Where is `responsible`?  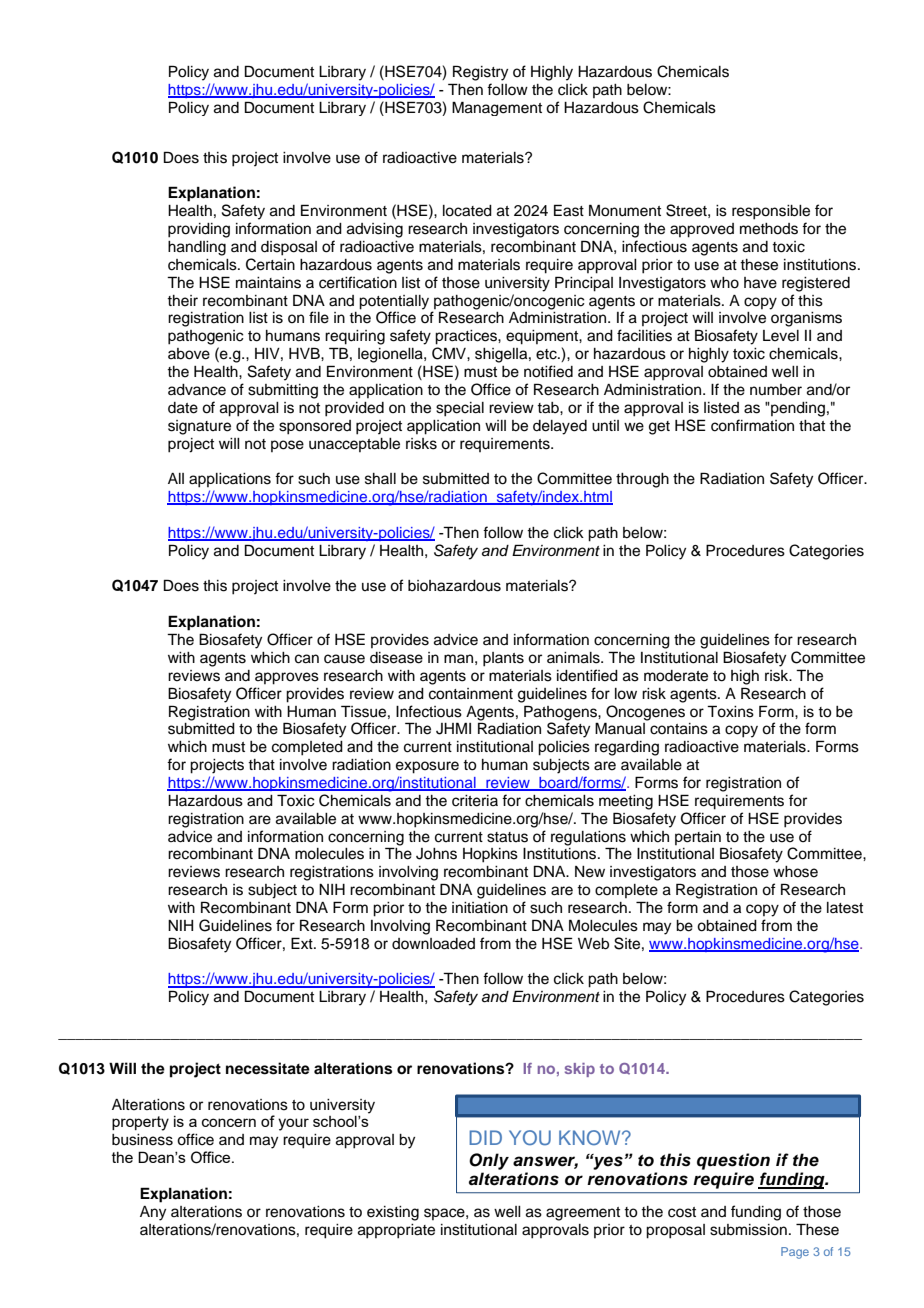 responsible is located at coordinates (771, 212).
